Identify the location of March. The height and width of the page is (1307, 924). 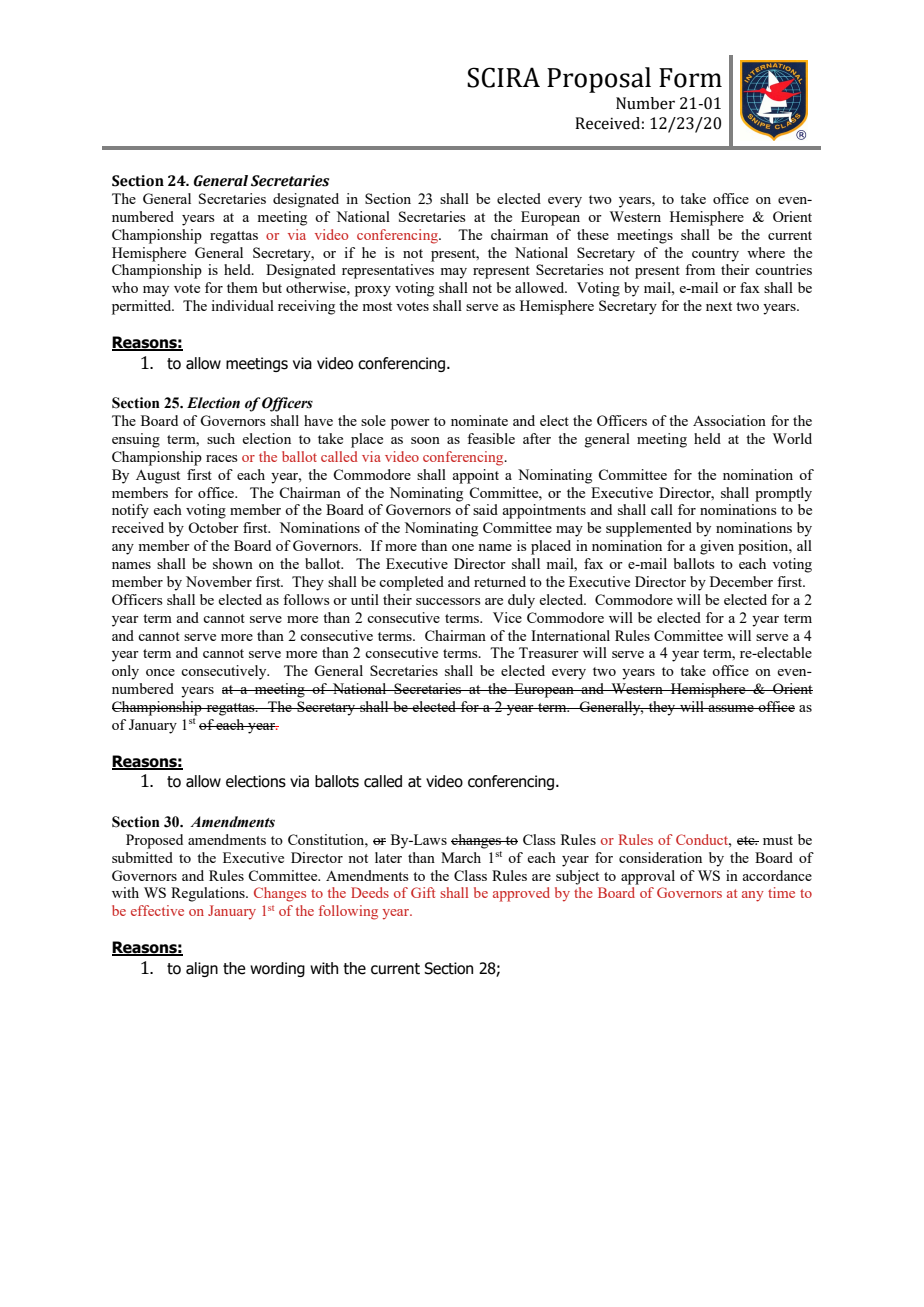
(461, 857).
